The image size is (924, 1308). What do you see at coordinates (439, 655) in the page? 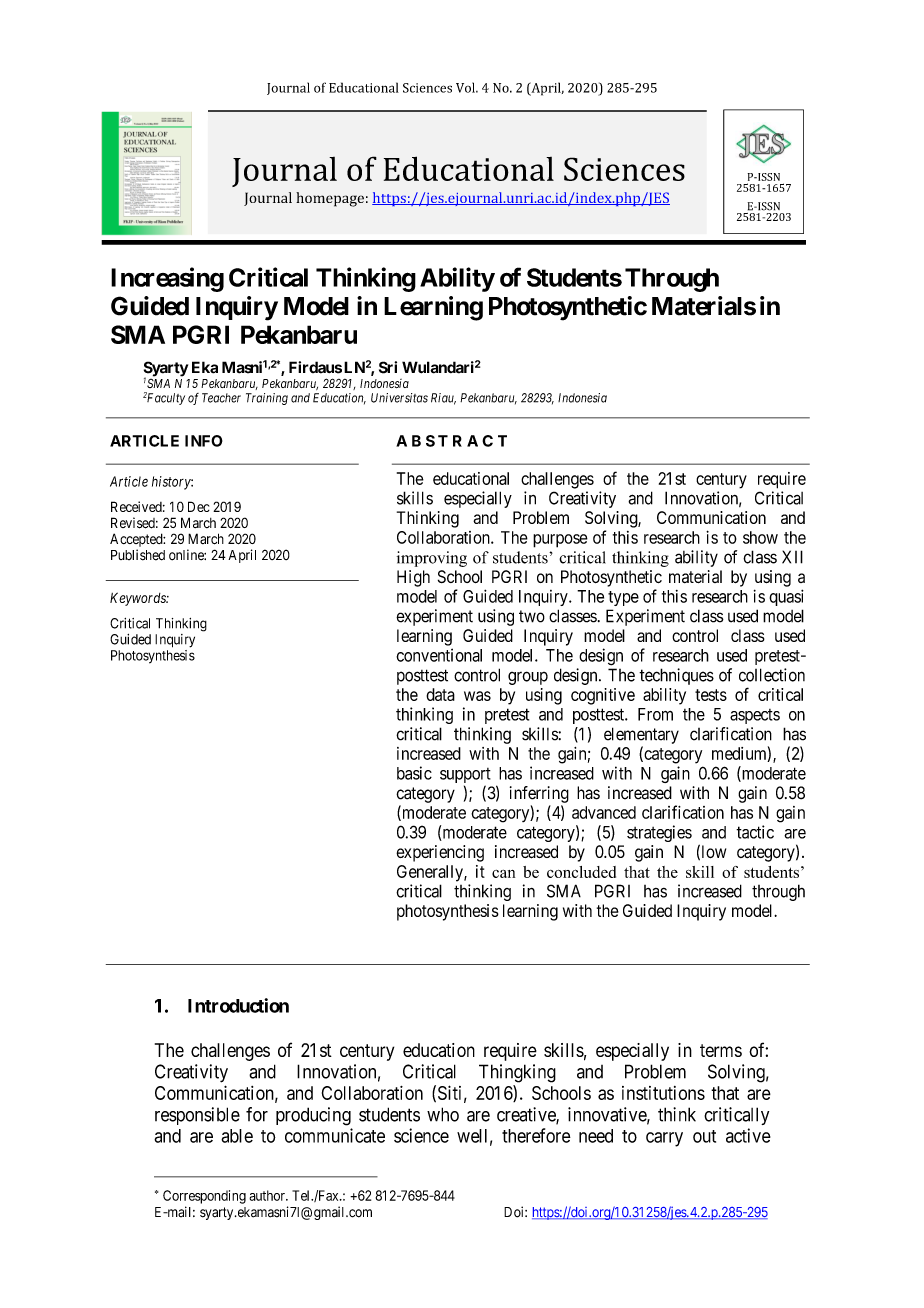
I see `conventional` at bounding box center [439, 655].
